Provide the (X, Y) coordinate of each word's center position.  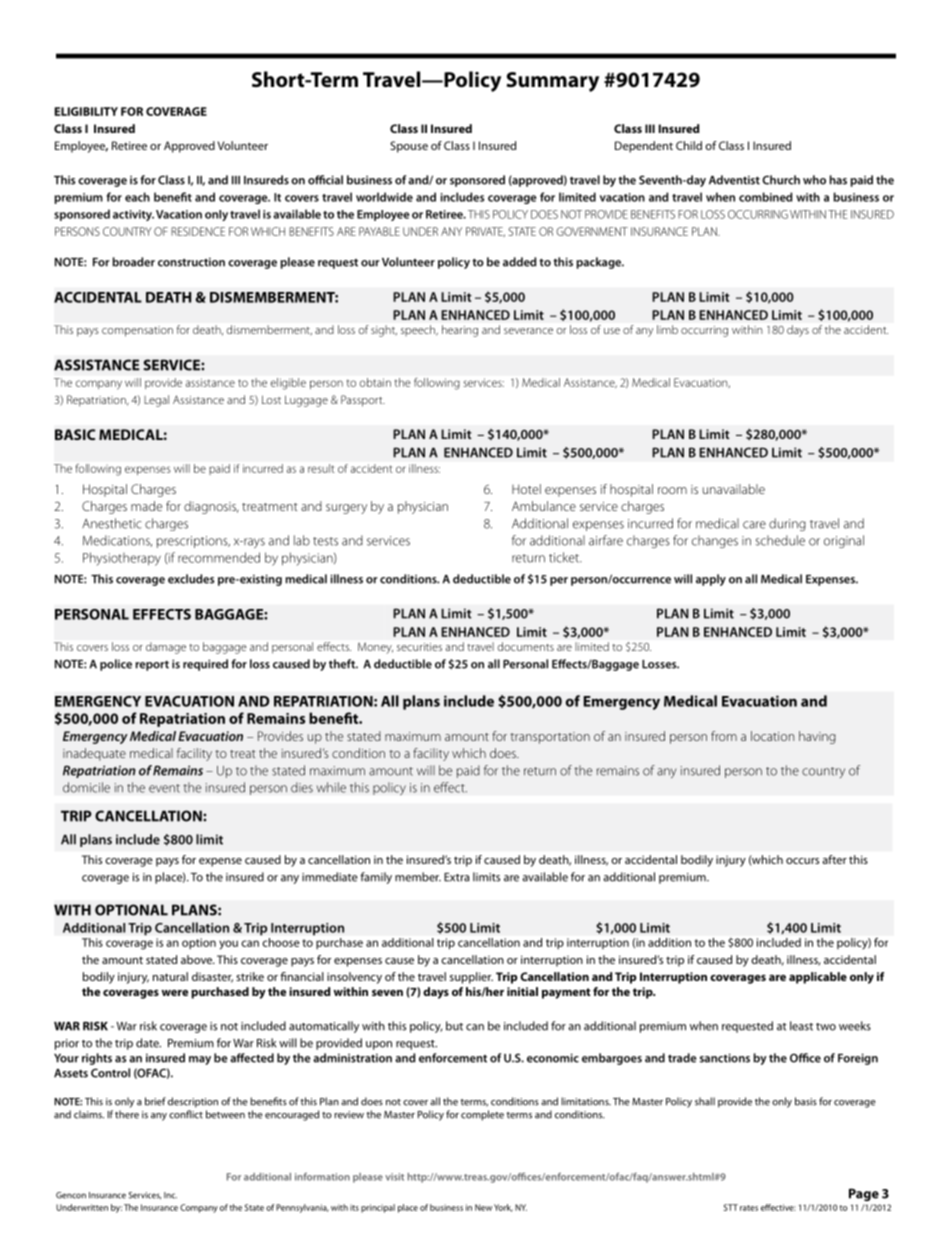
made (146, 506)
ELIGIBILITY (86, 111)
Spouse (409, 147)
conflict (186, 1114)
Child (689, 145)
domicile (86, 787)
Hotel (526, 489)
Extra (456, 877)
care (754, 525)
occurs (802, 861)
